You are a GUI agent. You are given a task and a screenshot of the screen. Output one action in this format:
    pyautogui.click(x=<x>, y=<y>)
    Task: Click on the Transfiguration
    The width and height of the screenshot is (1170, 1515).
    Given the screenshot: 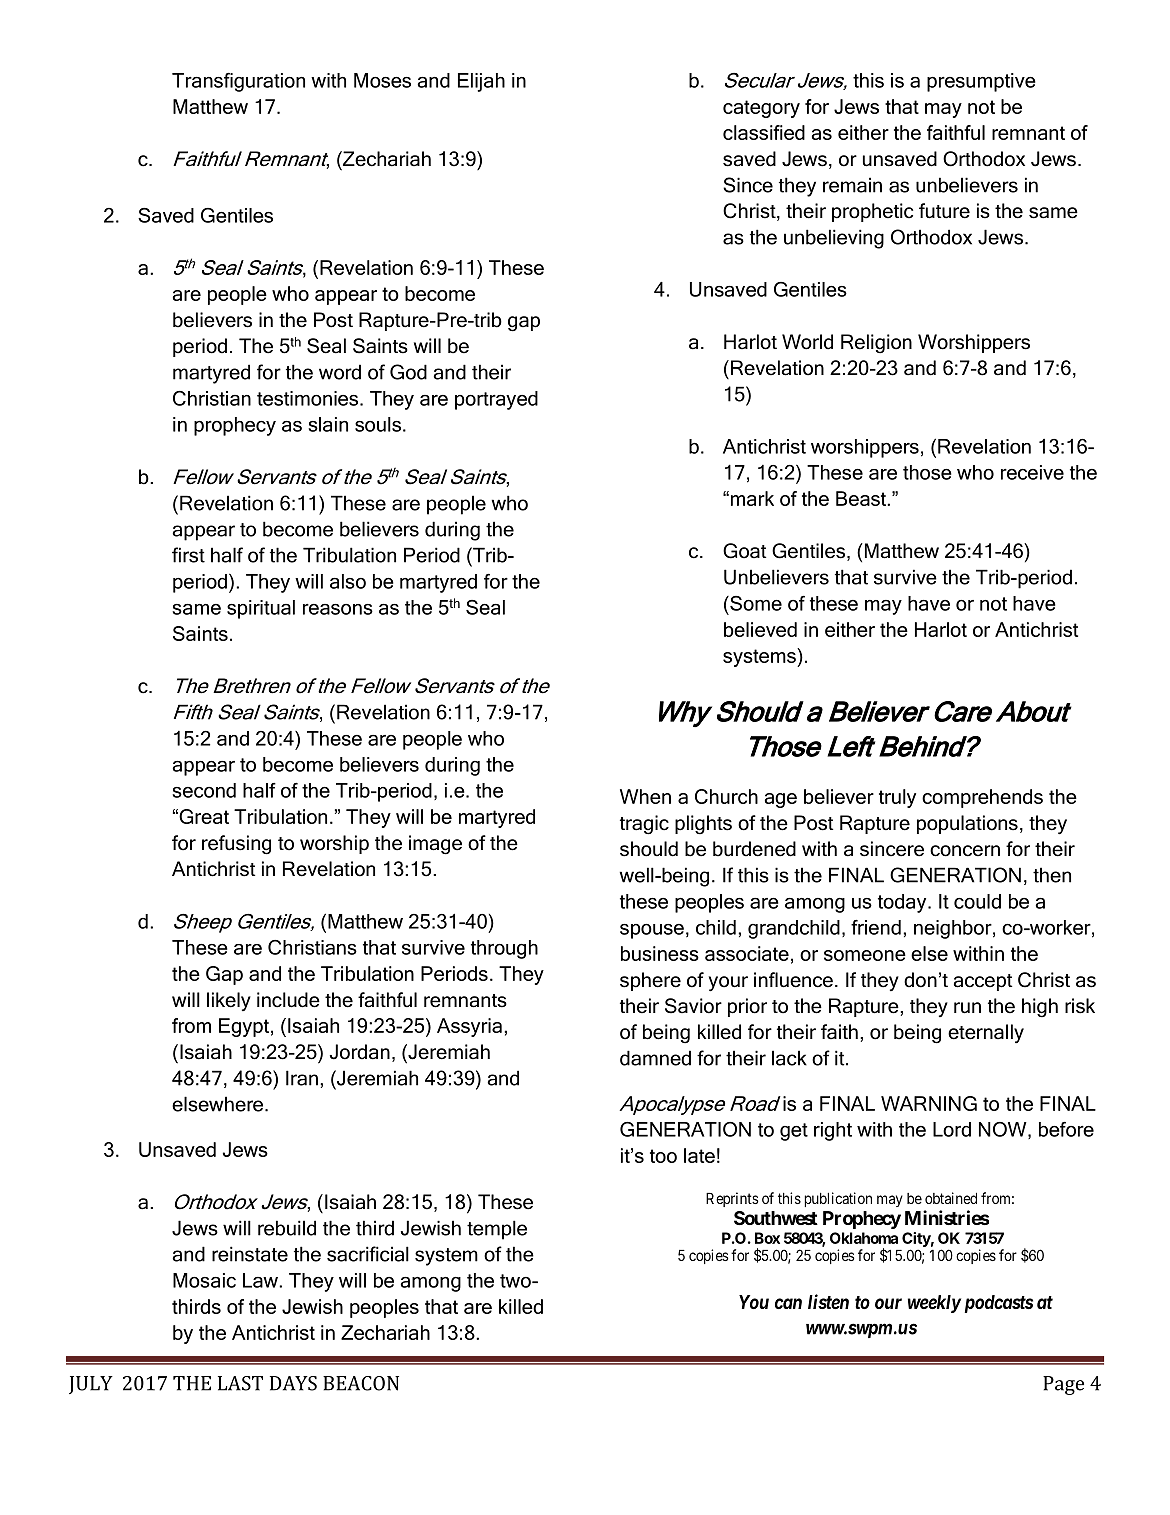 What is the action you would take?
    pyautogui.click(x=238, y=82)
